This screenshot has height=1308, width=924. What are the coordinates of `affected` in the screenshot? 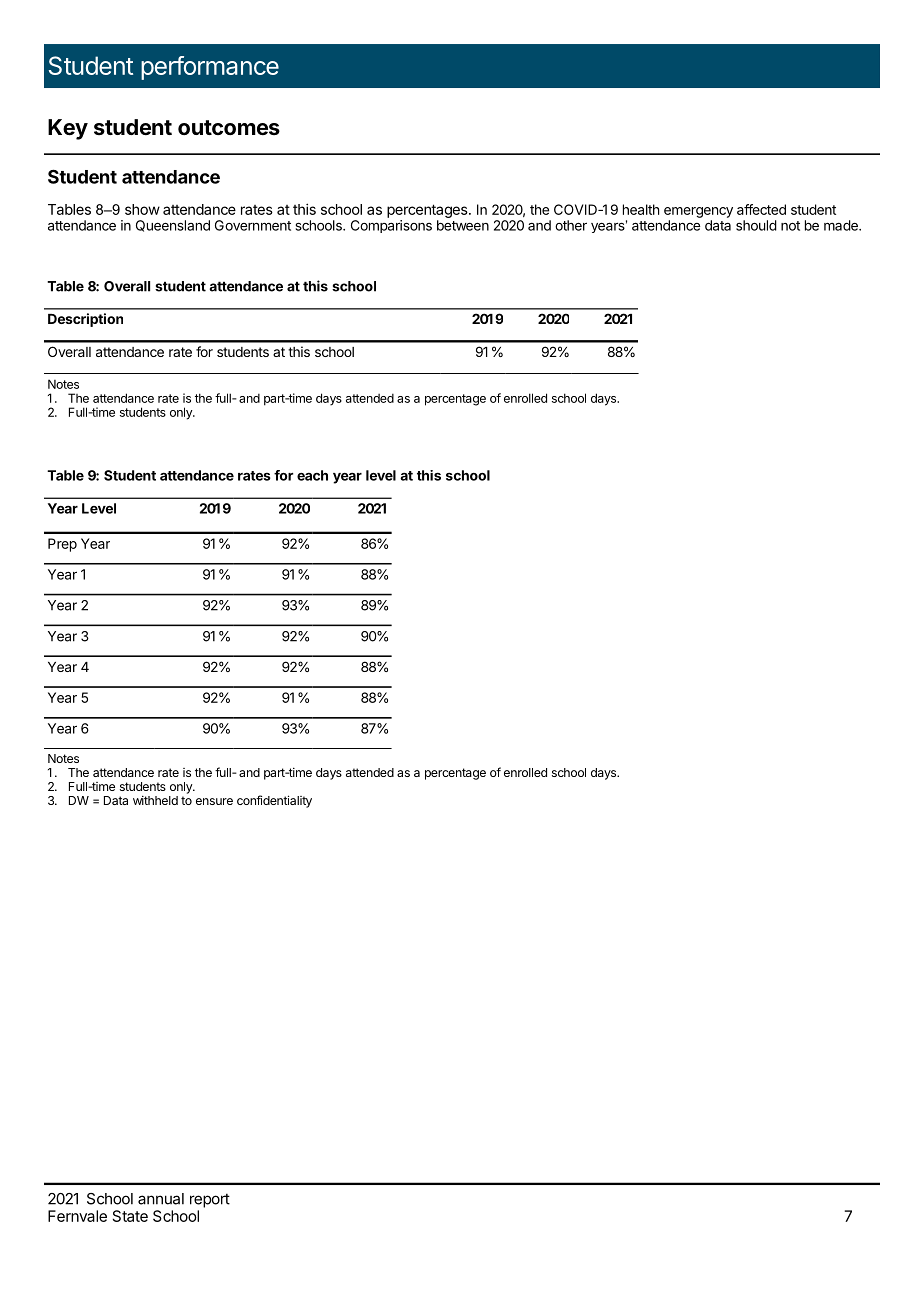 It's located at (761, 209).
